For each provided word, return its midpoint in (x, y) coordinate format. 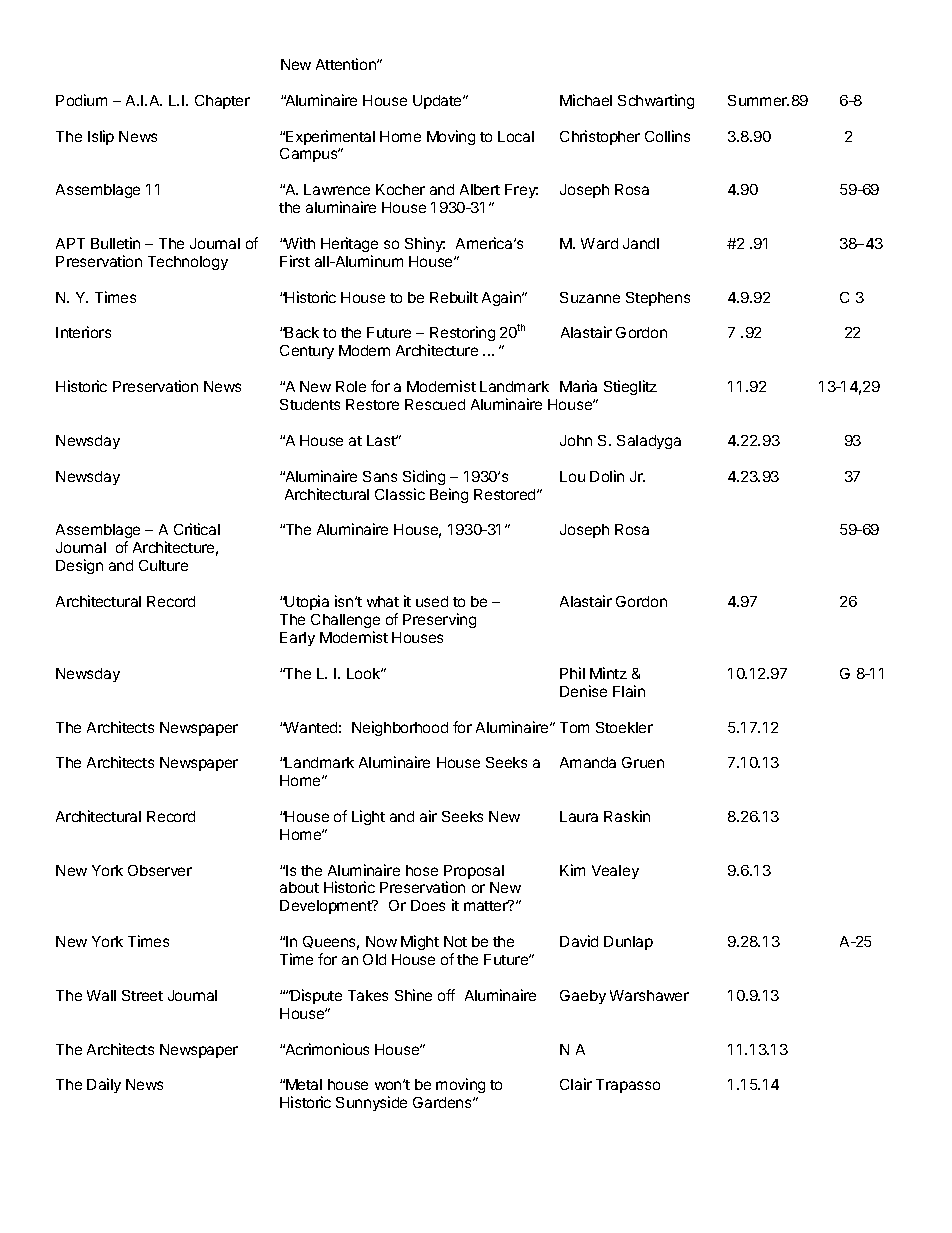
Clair (576, 1084)
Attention (347, 64)
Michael (586, 100)
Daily (104, 1085)
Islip (101, 137)
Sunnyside (371, 1103)
